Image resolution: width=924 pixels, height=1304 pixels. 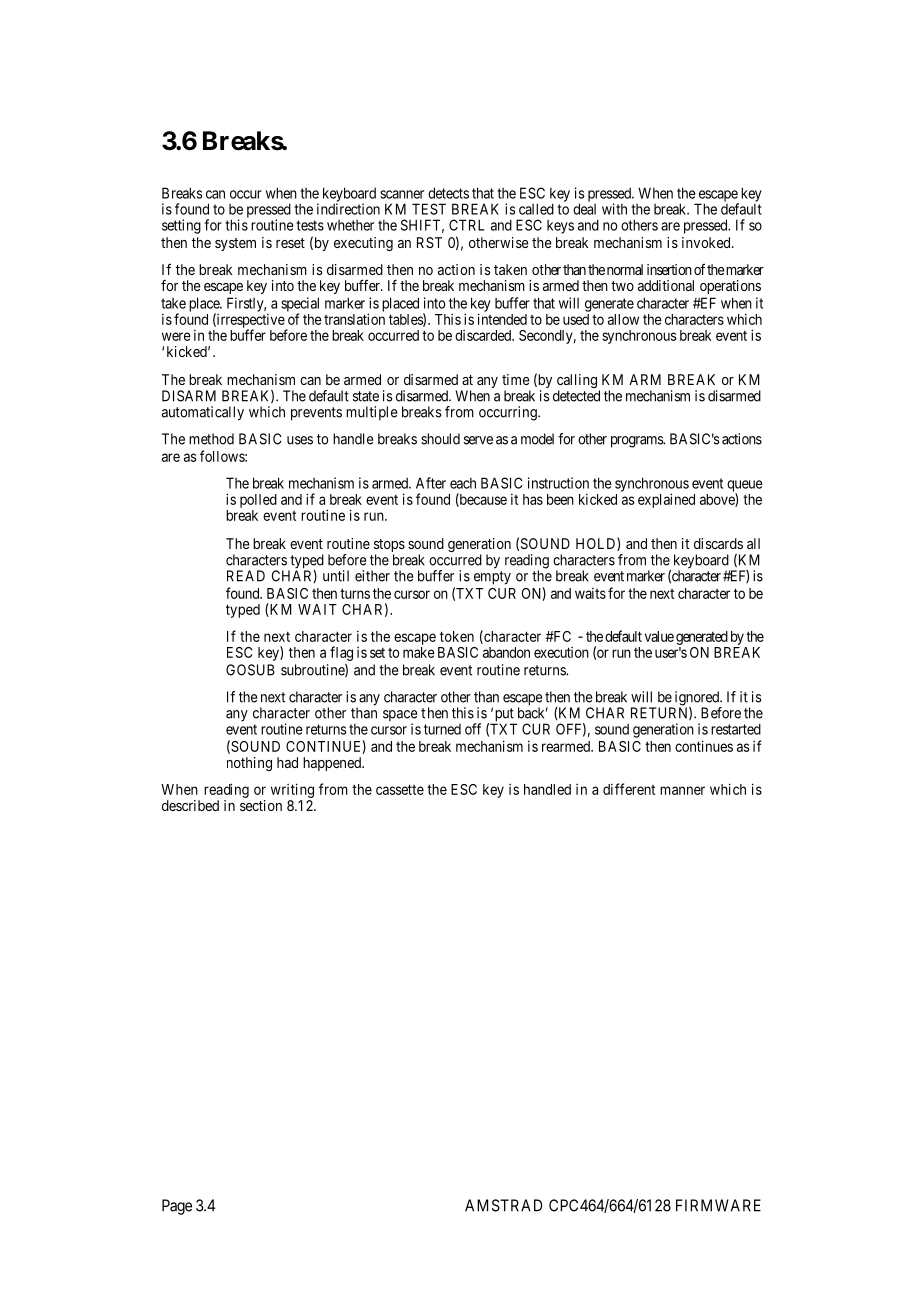 What do you see at coordinates (400, 789) in the image?
I see `cassette` at bounding box center [400, 789].
